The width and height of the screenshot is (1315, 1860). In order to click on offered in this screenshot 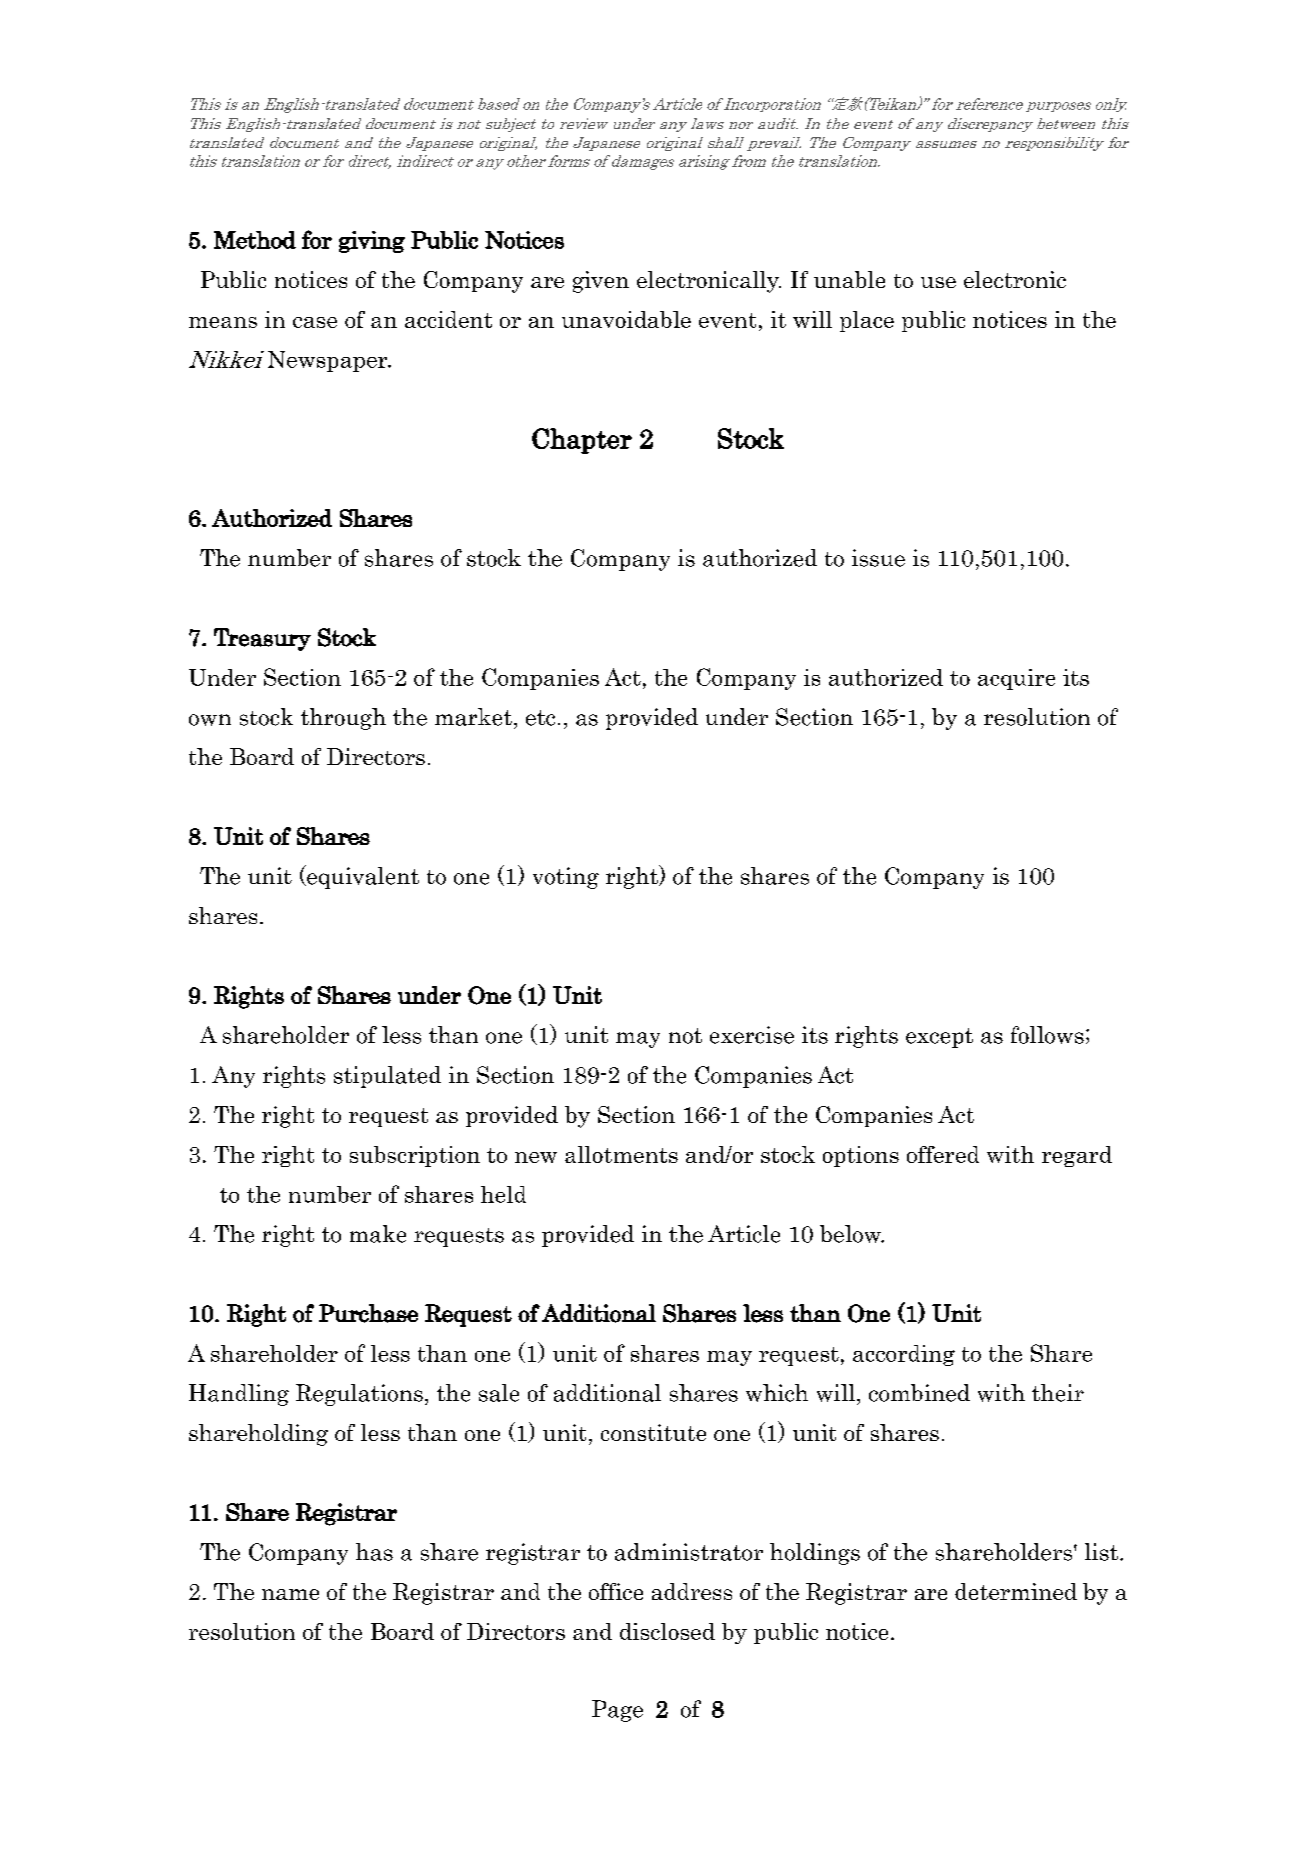, I will do `click(943, 1154)`.
